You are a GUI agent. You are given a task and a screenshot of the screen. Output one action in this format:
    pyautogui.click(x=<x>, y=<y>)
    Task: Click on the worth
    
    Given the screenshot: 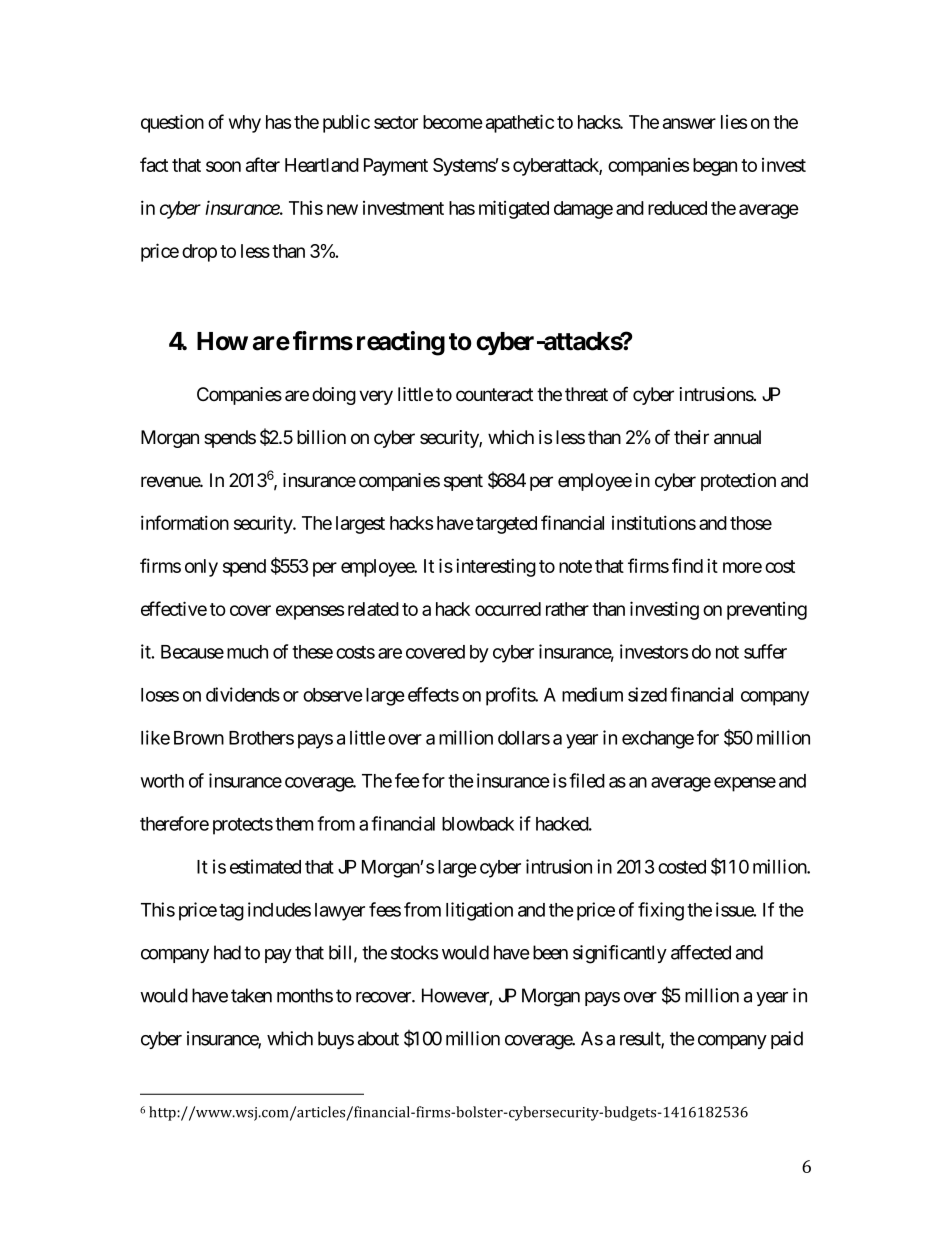 What is the action you would take?
    pyautogui.click(x=162, y=781)
